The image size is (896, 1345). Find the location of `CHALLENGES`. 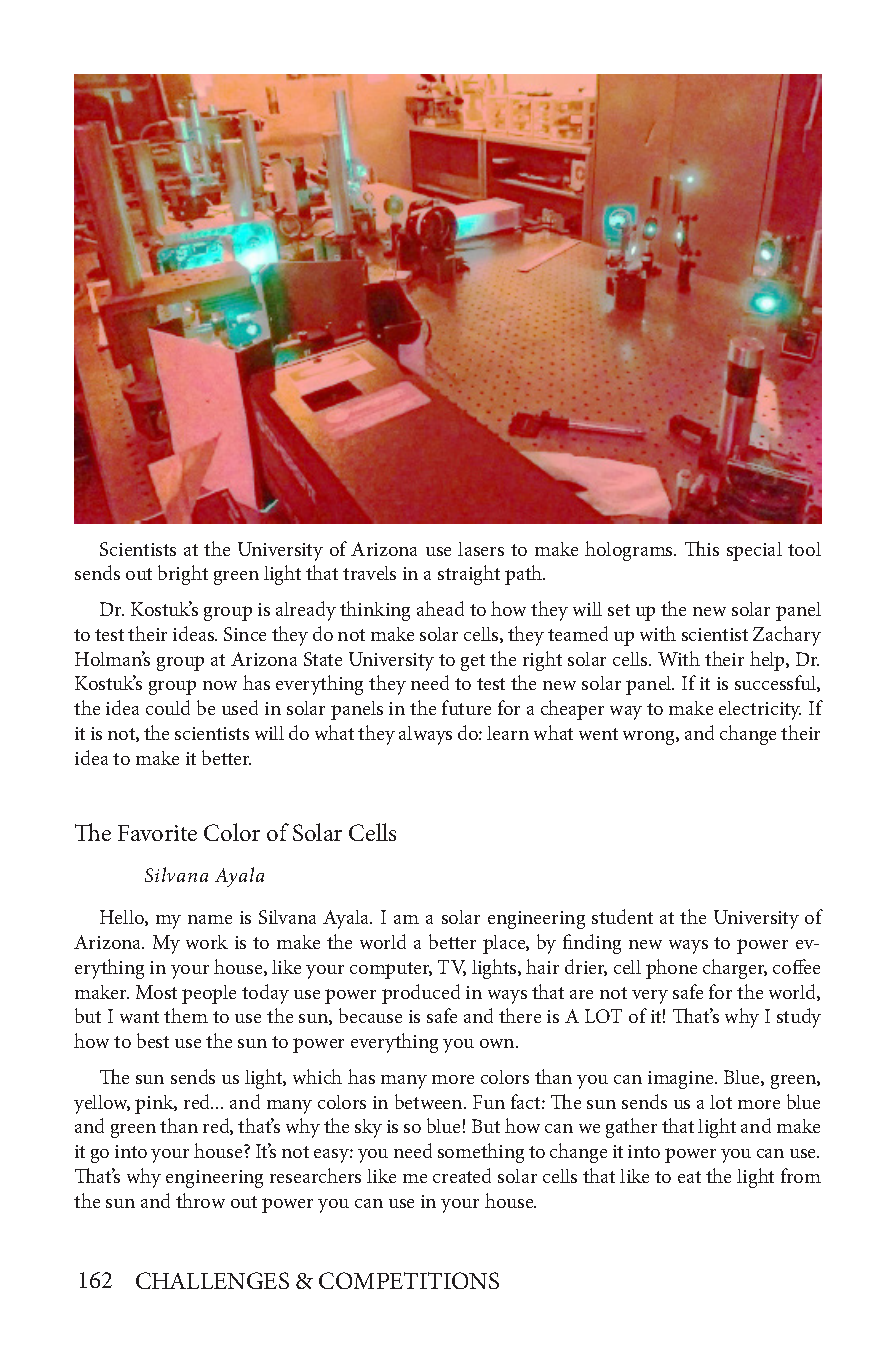

CHALLENGES is located at coordinates (212, 1280).
